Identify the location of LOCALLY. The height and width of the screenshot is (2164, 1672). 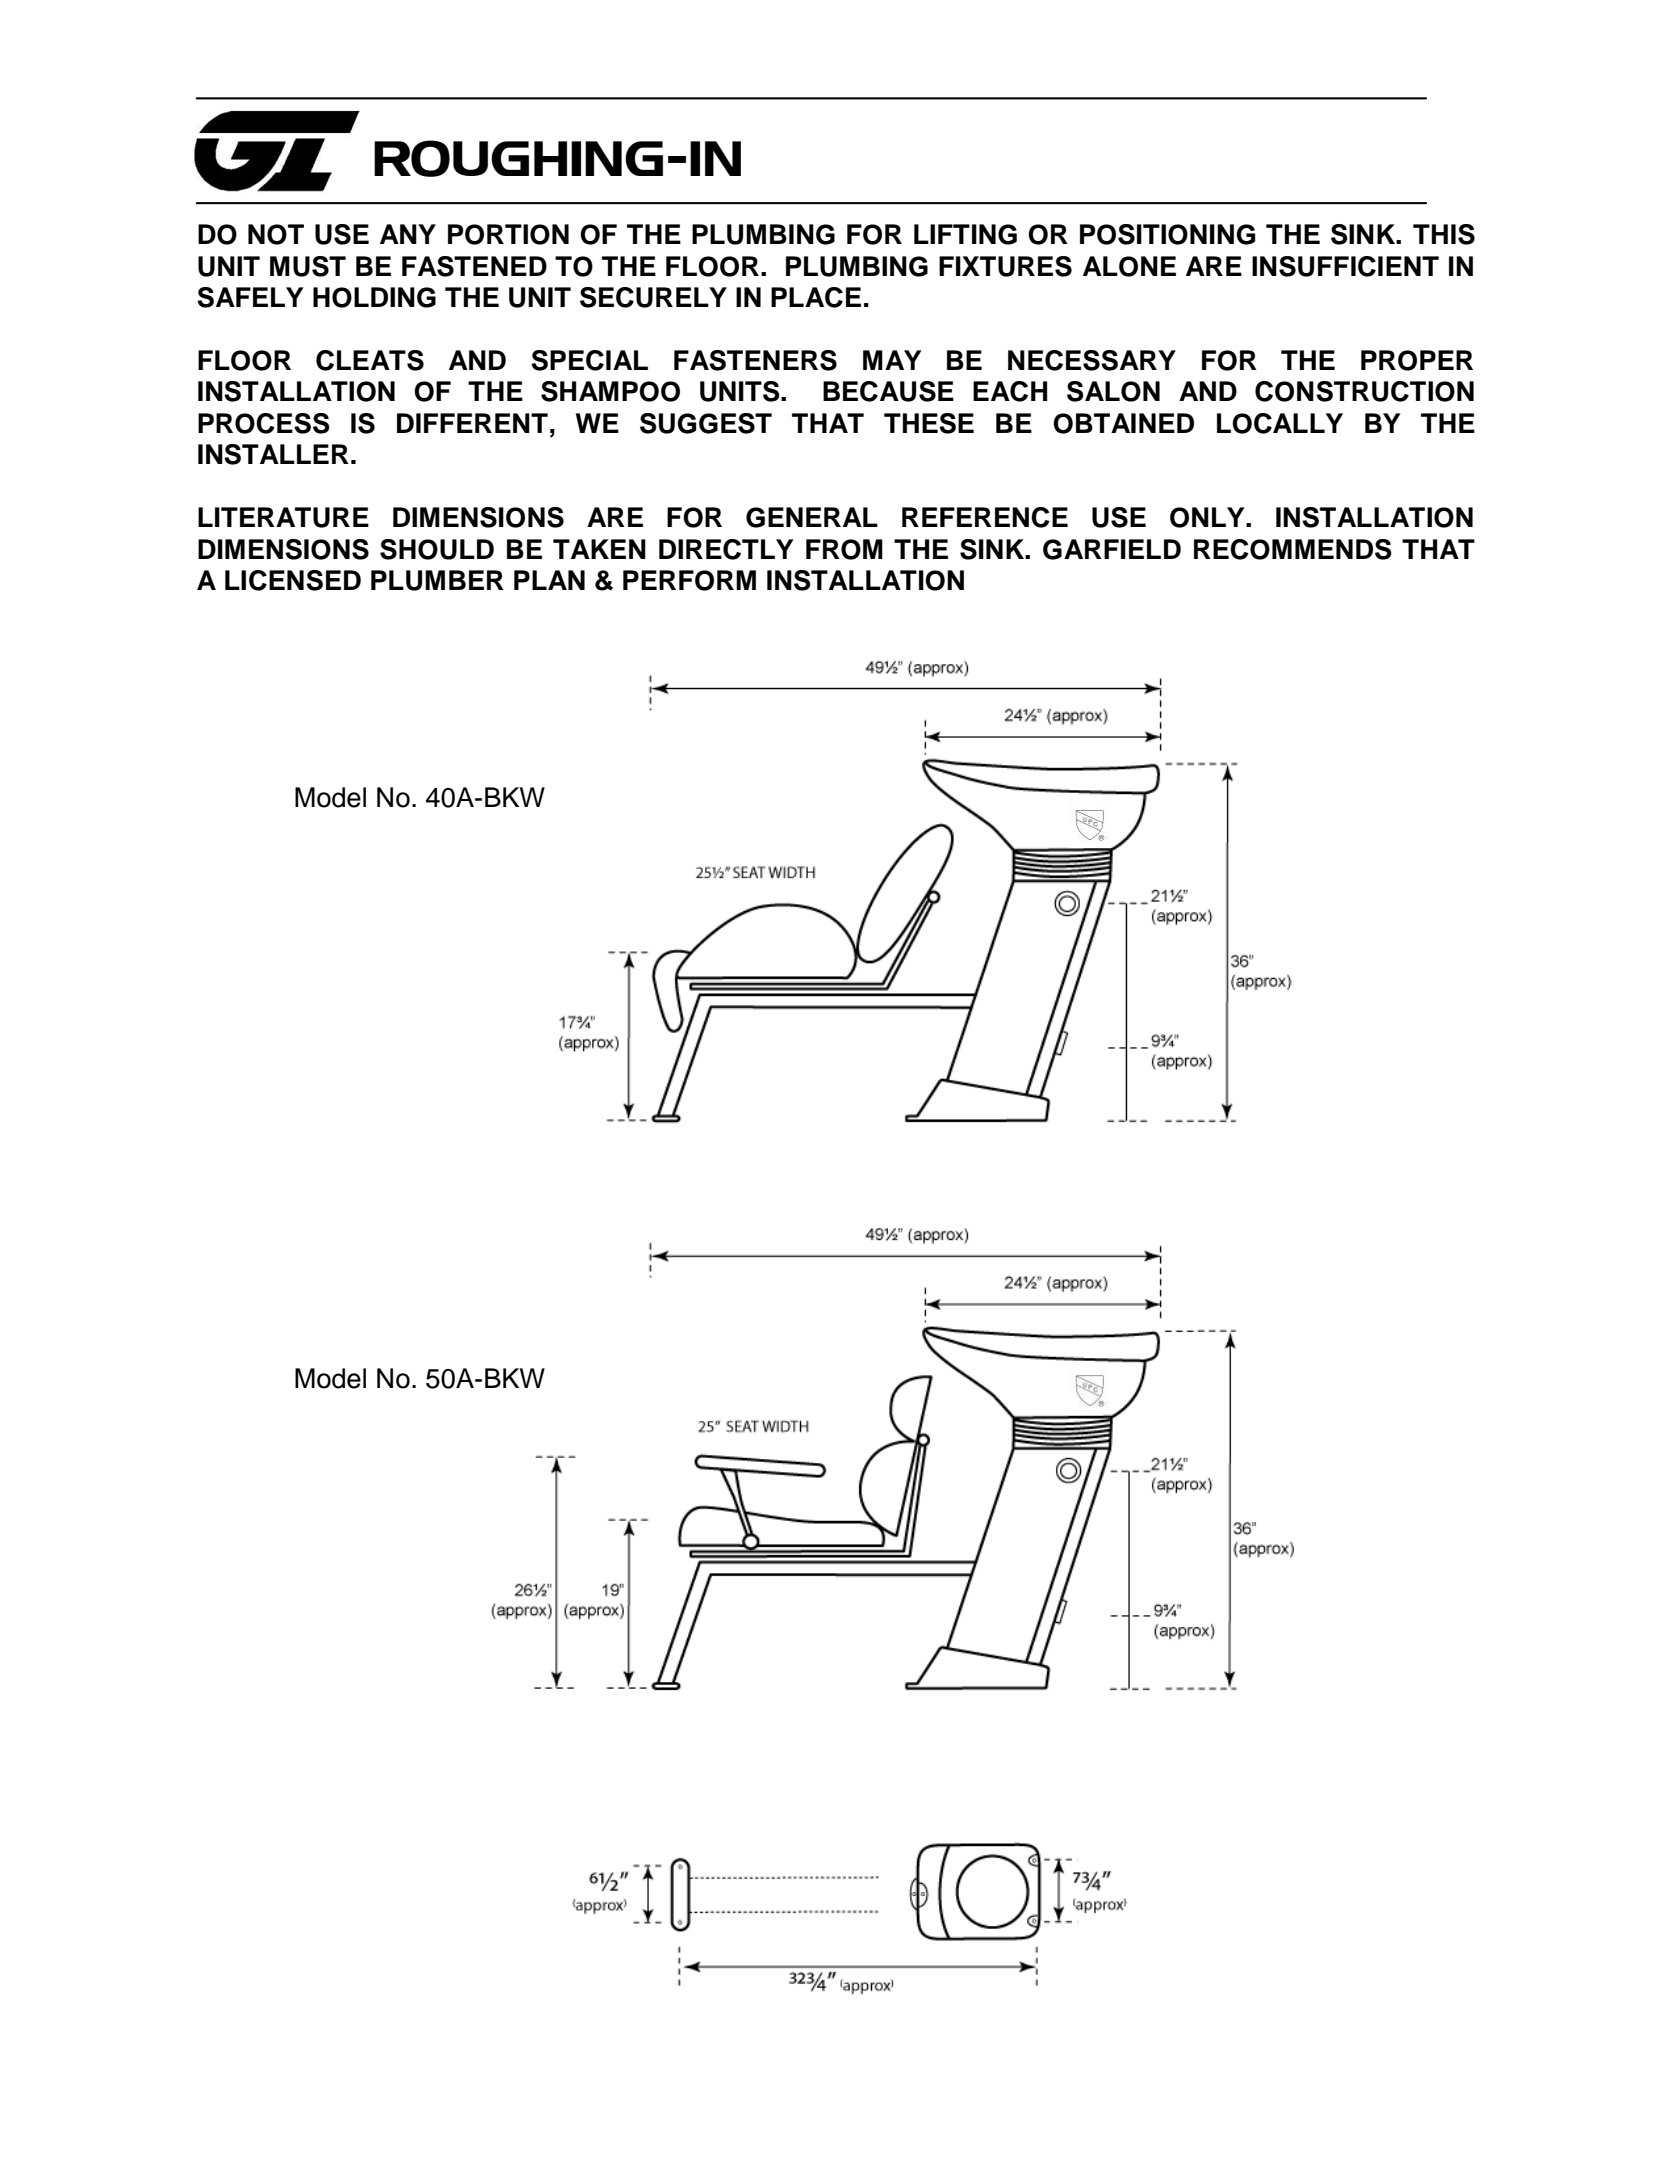
(1280, 423).
